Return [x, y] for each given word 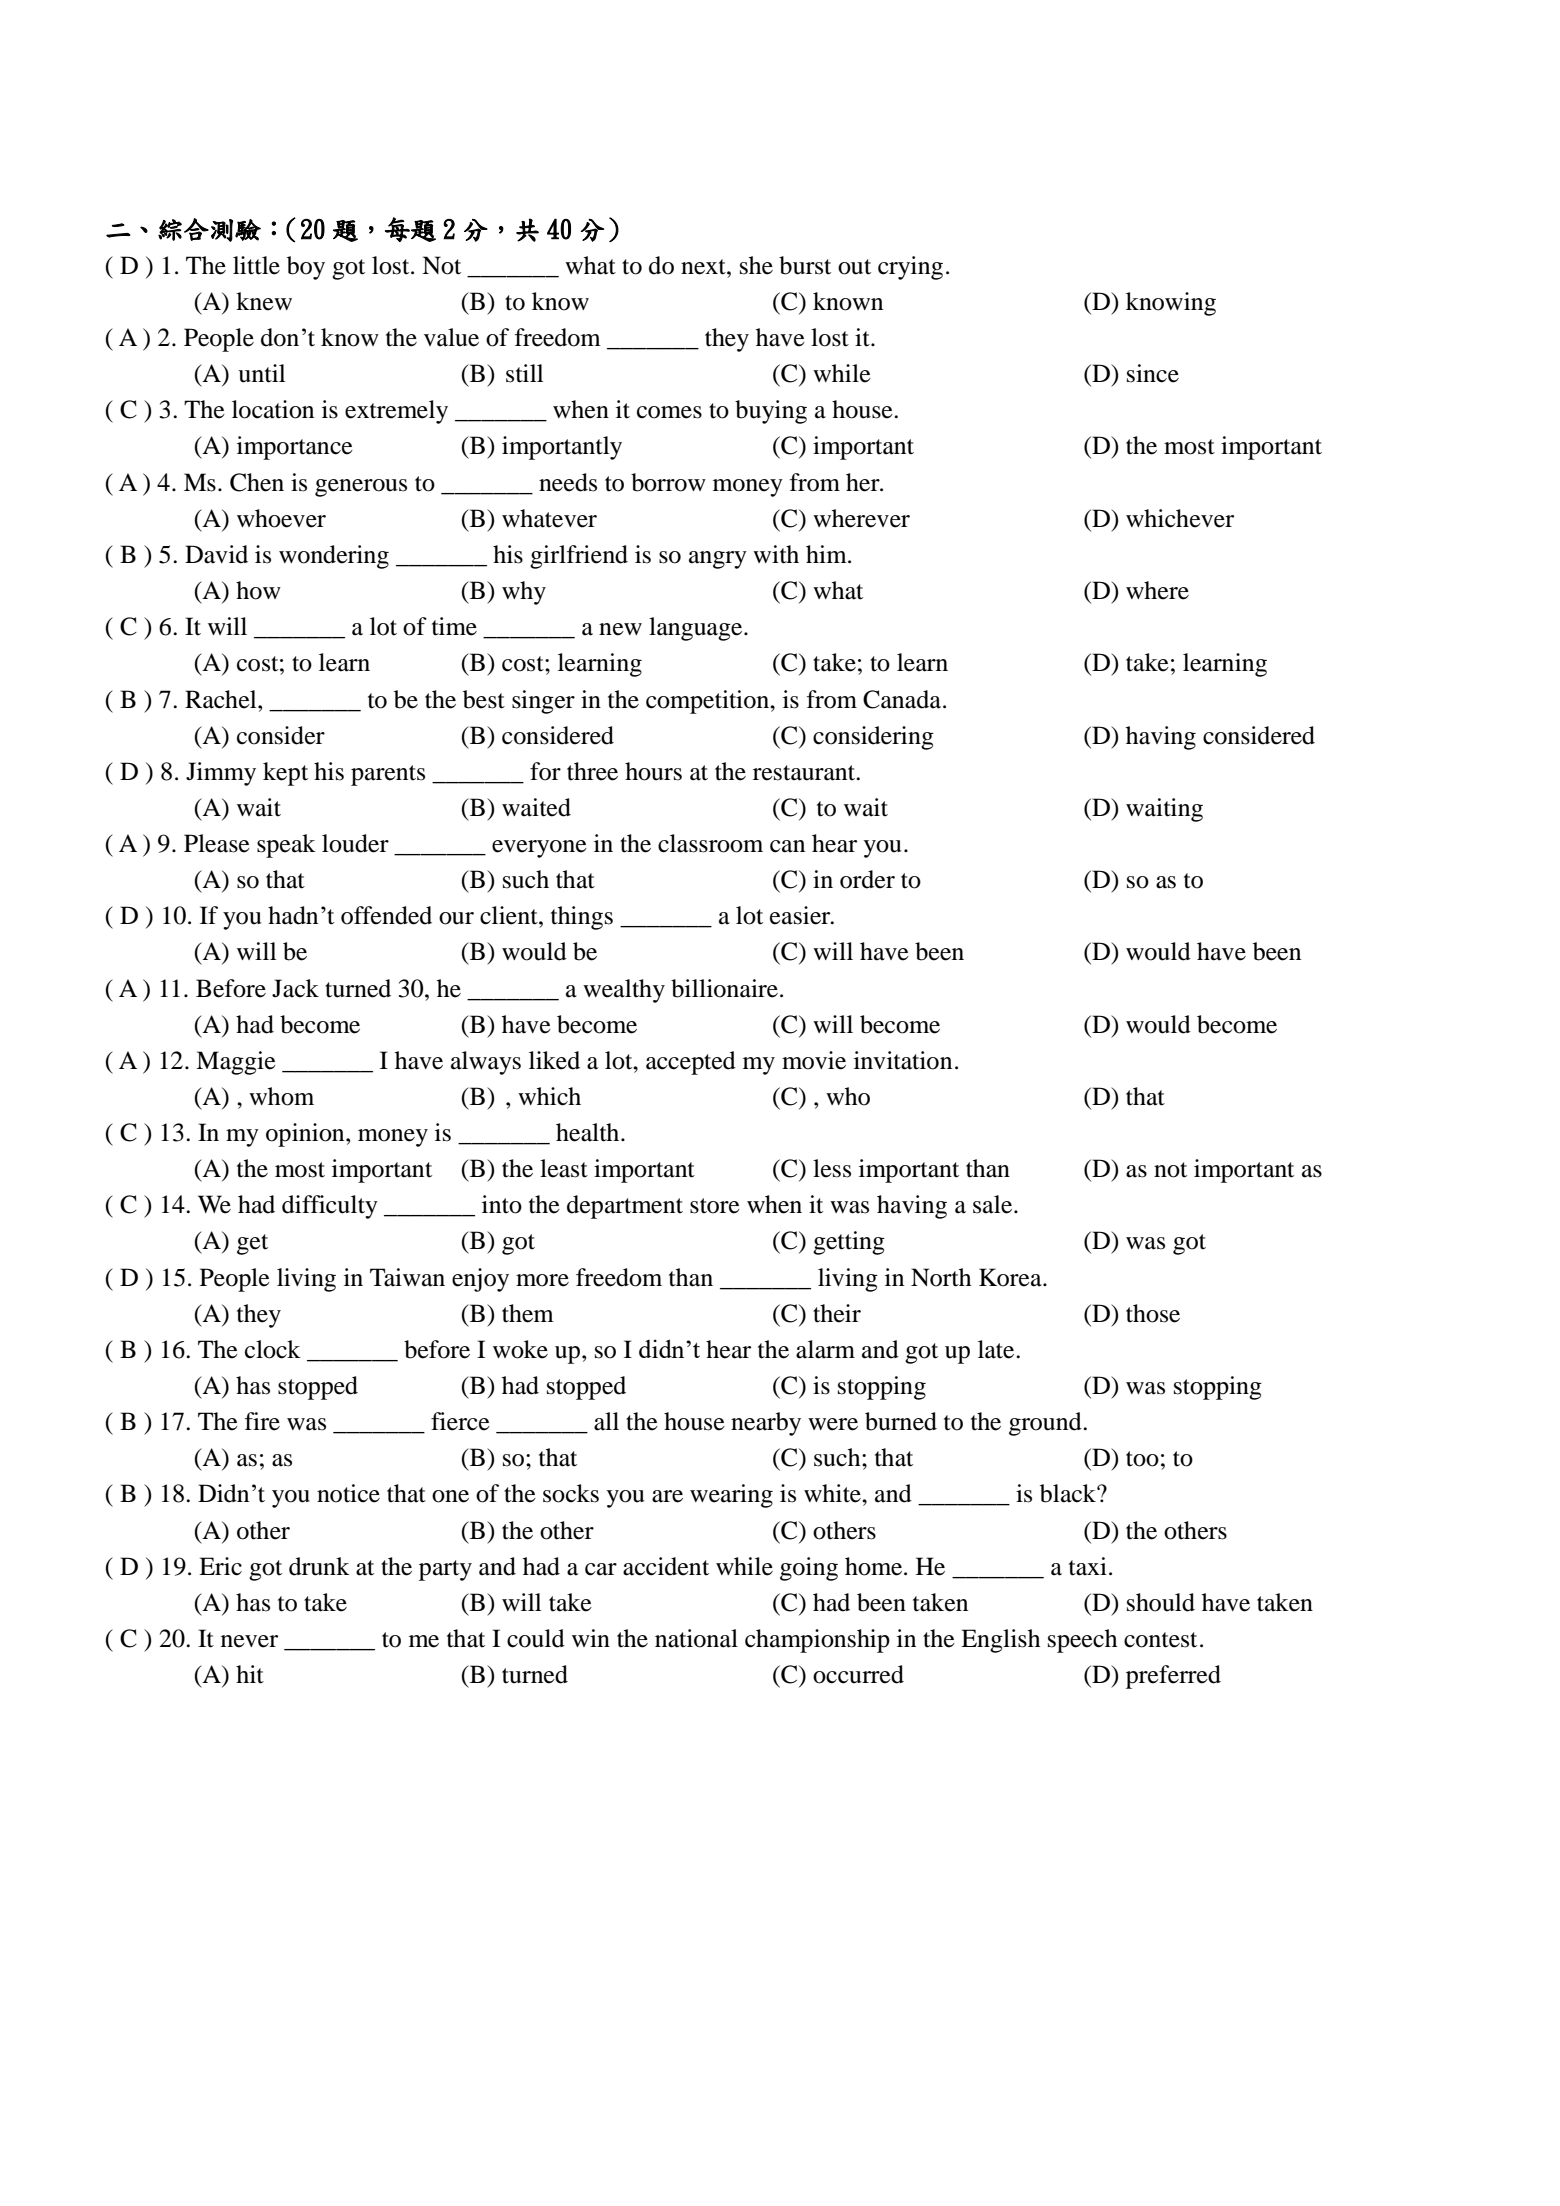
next [704, 267]
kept [285, 774]
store [715, 1206]
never [249, 1641]
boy [306, 268]
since [1153, 373]
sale [994, 1204]
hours [653, 771]
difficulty [330, 1207]
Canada [902, 699]
